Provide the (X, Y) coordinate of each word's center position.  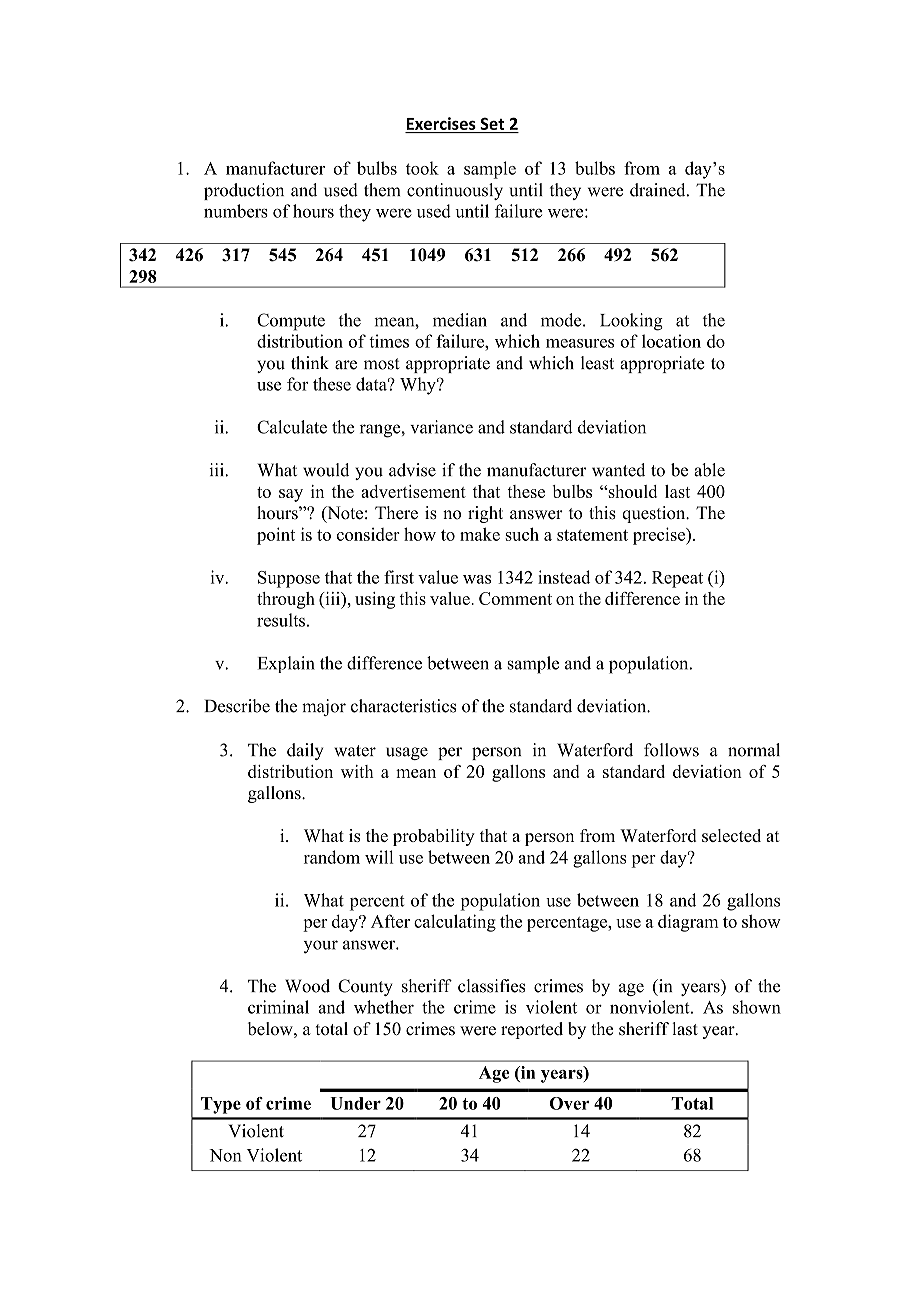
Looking (631, 322)
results (281, 620)
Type (221, 1105)
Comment (515, 598)
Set (492, 124)
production (244, 191)
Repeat (677, 579)
